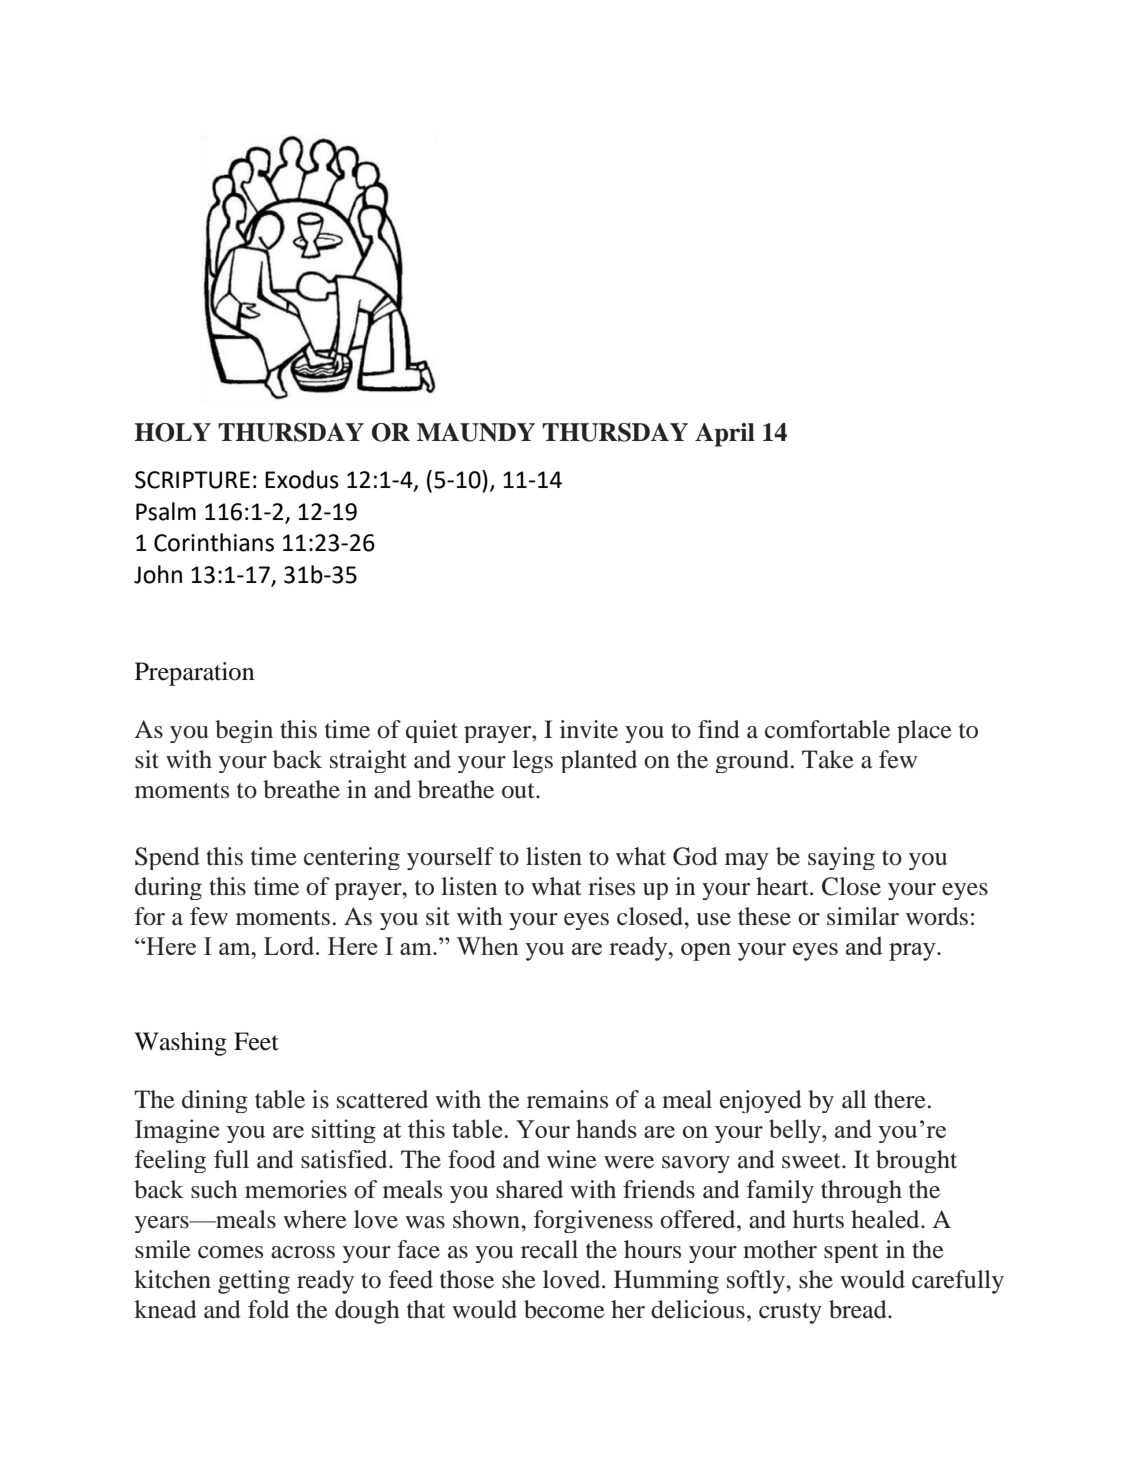 The height and width of the image is (1478, 1142). Describe the element at coordinates (564, 1309) in the image. I see `become` at that location.
